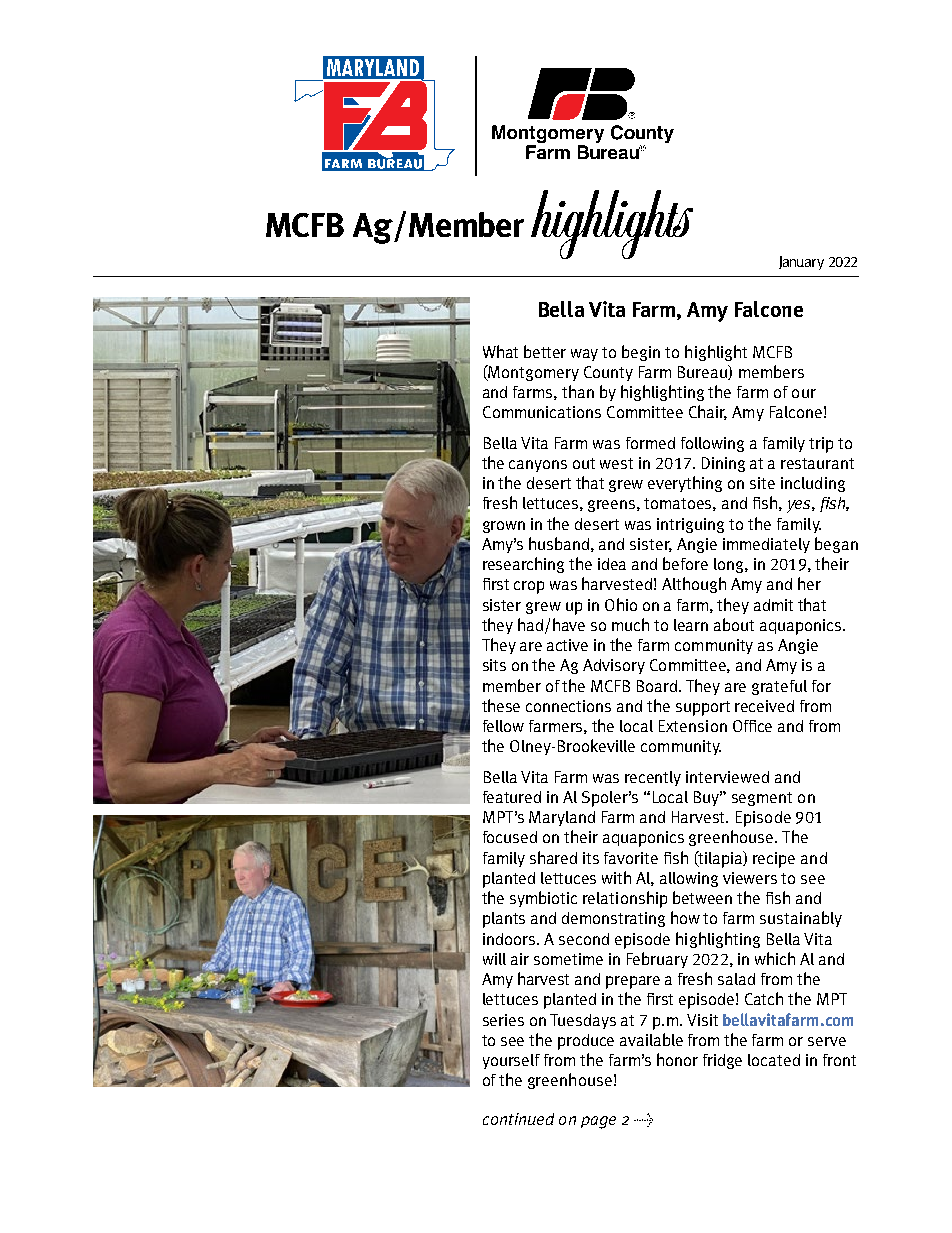 The height and width of the image is (1233, 952). Describe the element at coordinates (568, 706) in the image. I see `connections` at that location.
